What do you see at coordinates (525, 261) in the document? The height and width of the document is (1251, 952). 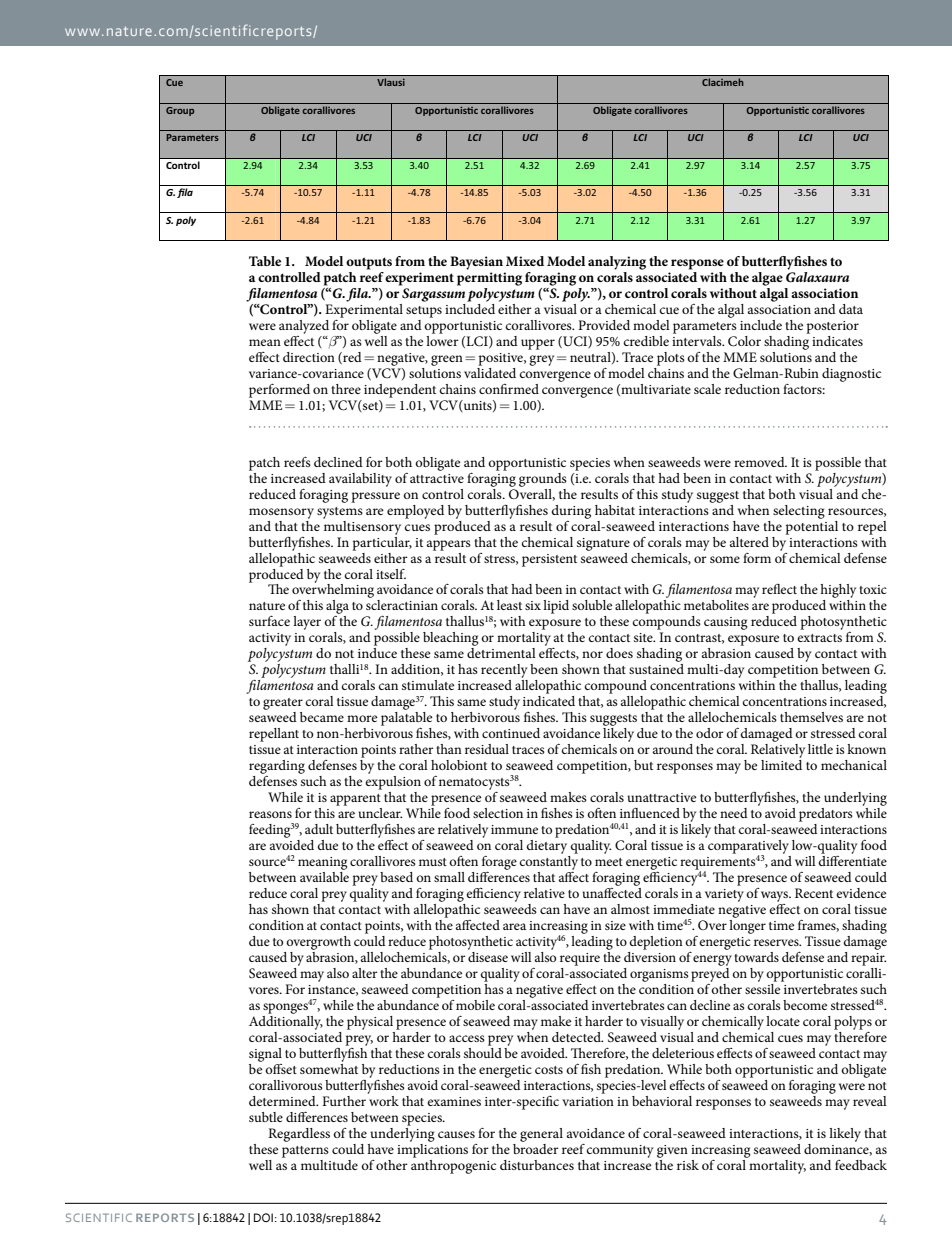 I see `Mixed` at bounding box center [525, 261].
